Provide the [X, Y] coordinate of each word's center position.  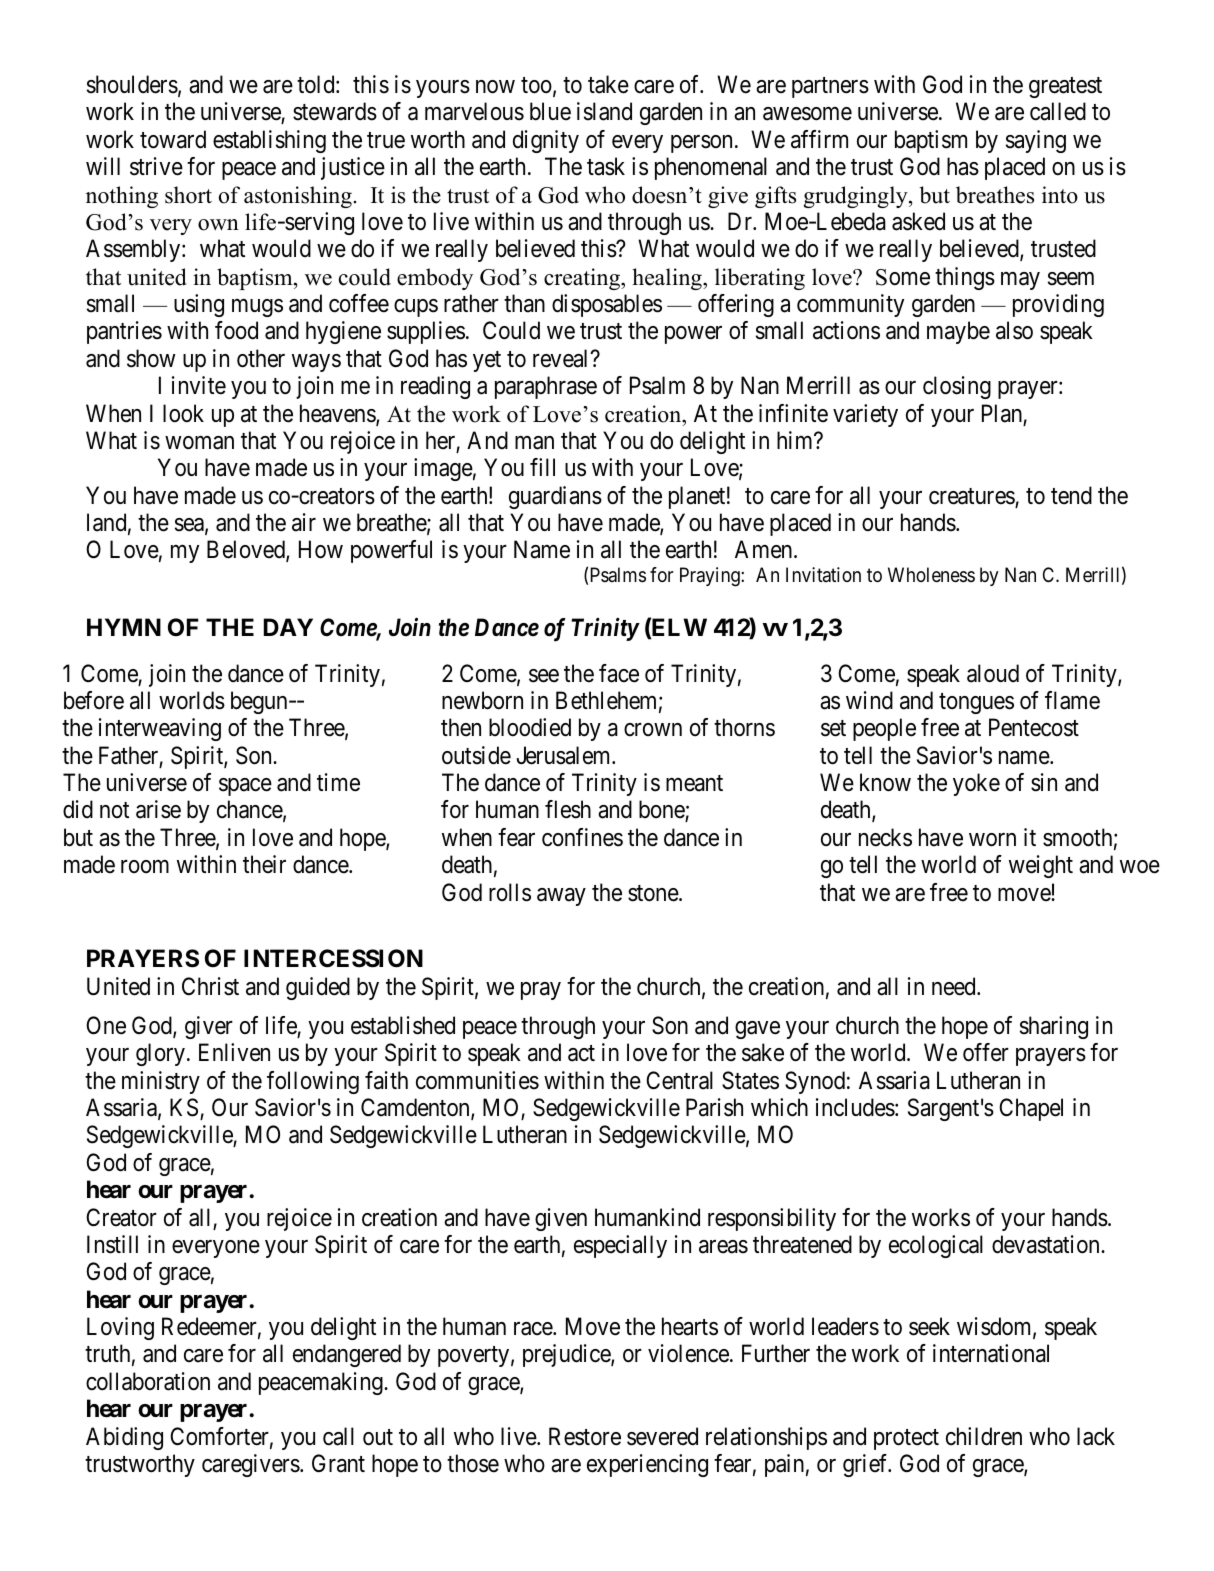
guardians [555, 497]
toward [173, 139]
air [304, 522]
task [606, 166]
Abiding [124, 1438]
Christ [210, 986]
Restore [585, 1436]
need [955, 986]
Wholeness [931, 575]
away [561, 897]
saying [1036, 141]
